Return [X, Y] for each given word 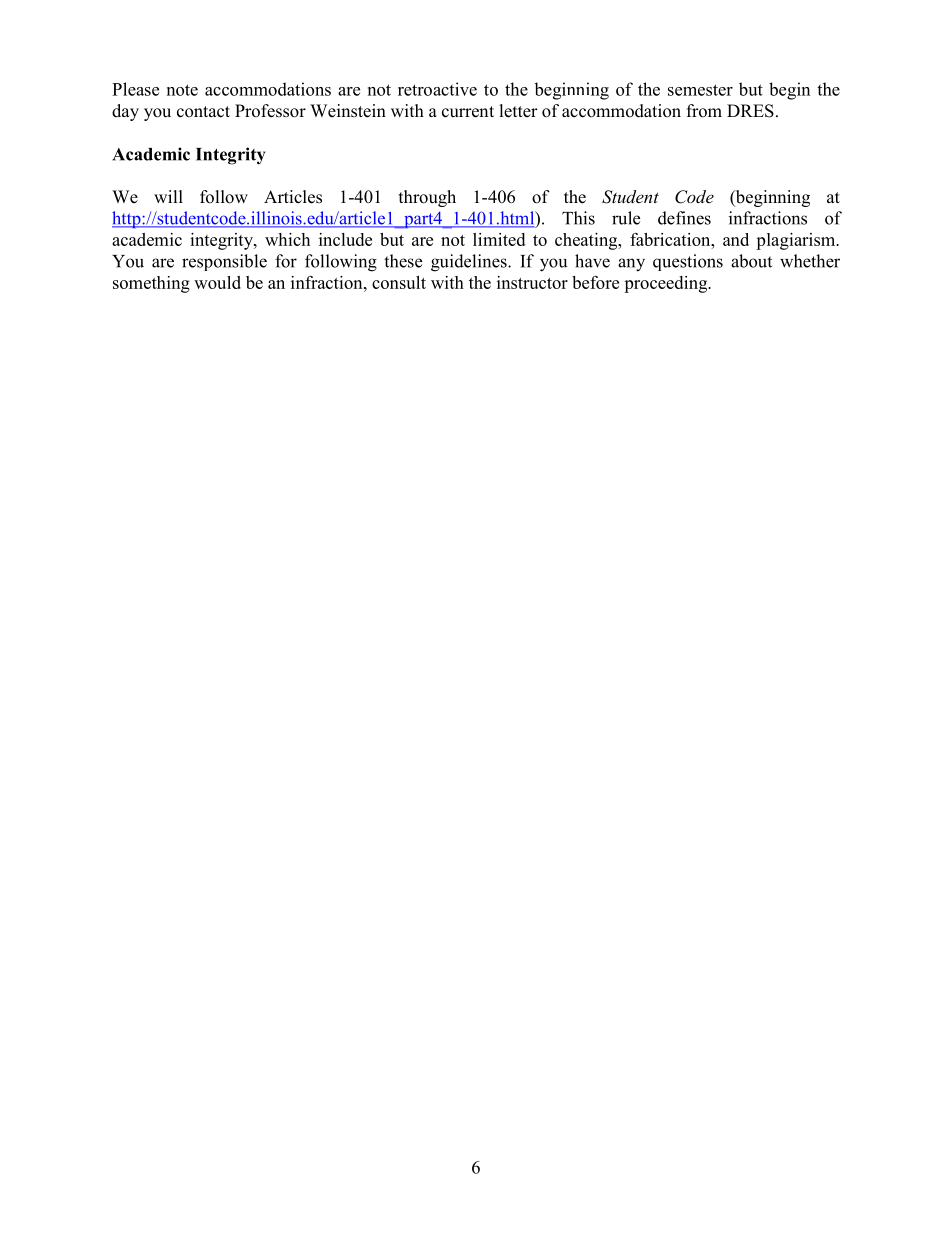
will [168, 196]
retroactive [437, 89]
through [427, 198]
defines [684, 218]
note [182, 90]
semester [700, 90]
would [217, 282]
